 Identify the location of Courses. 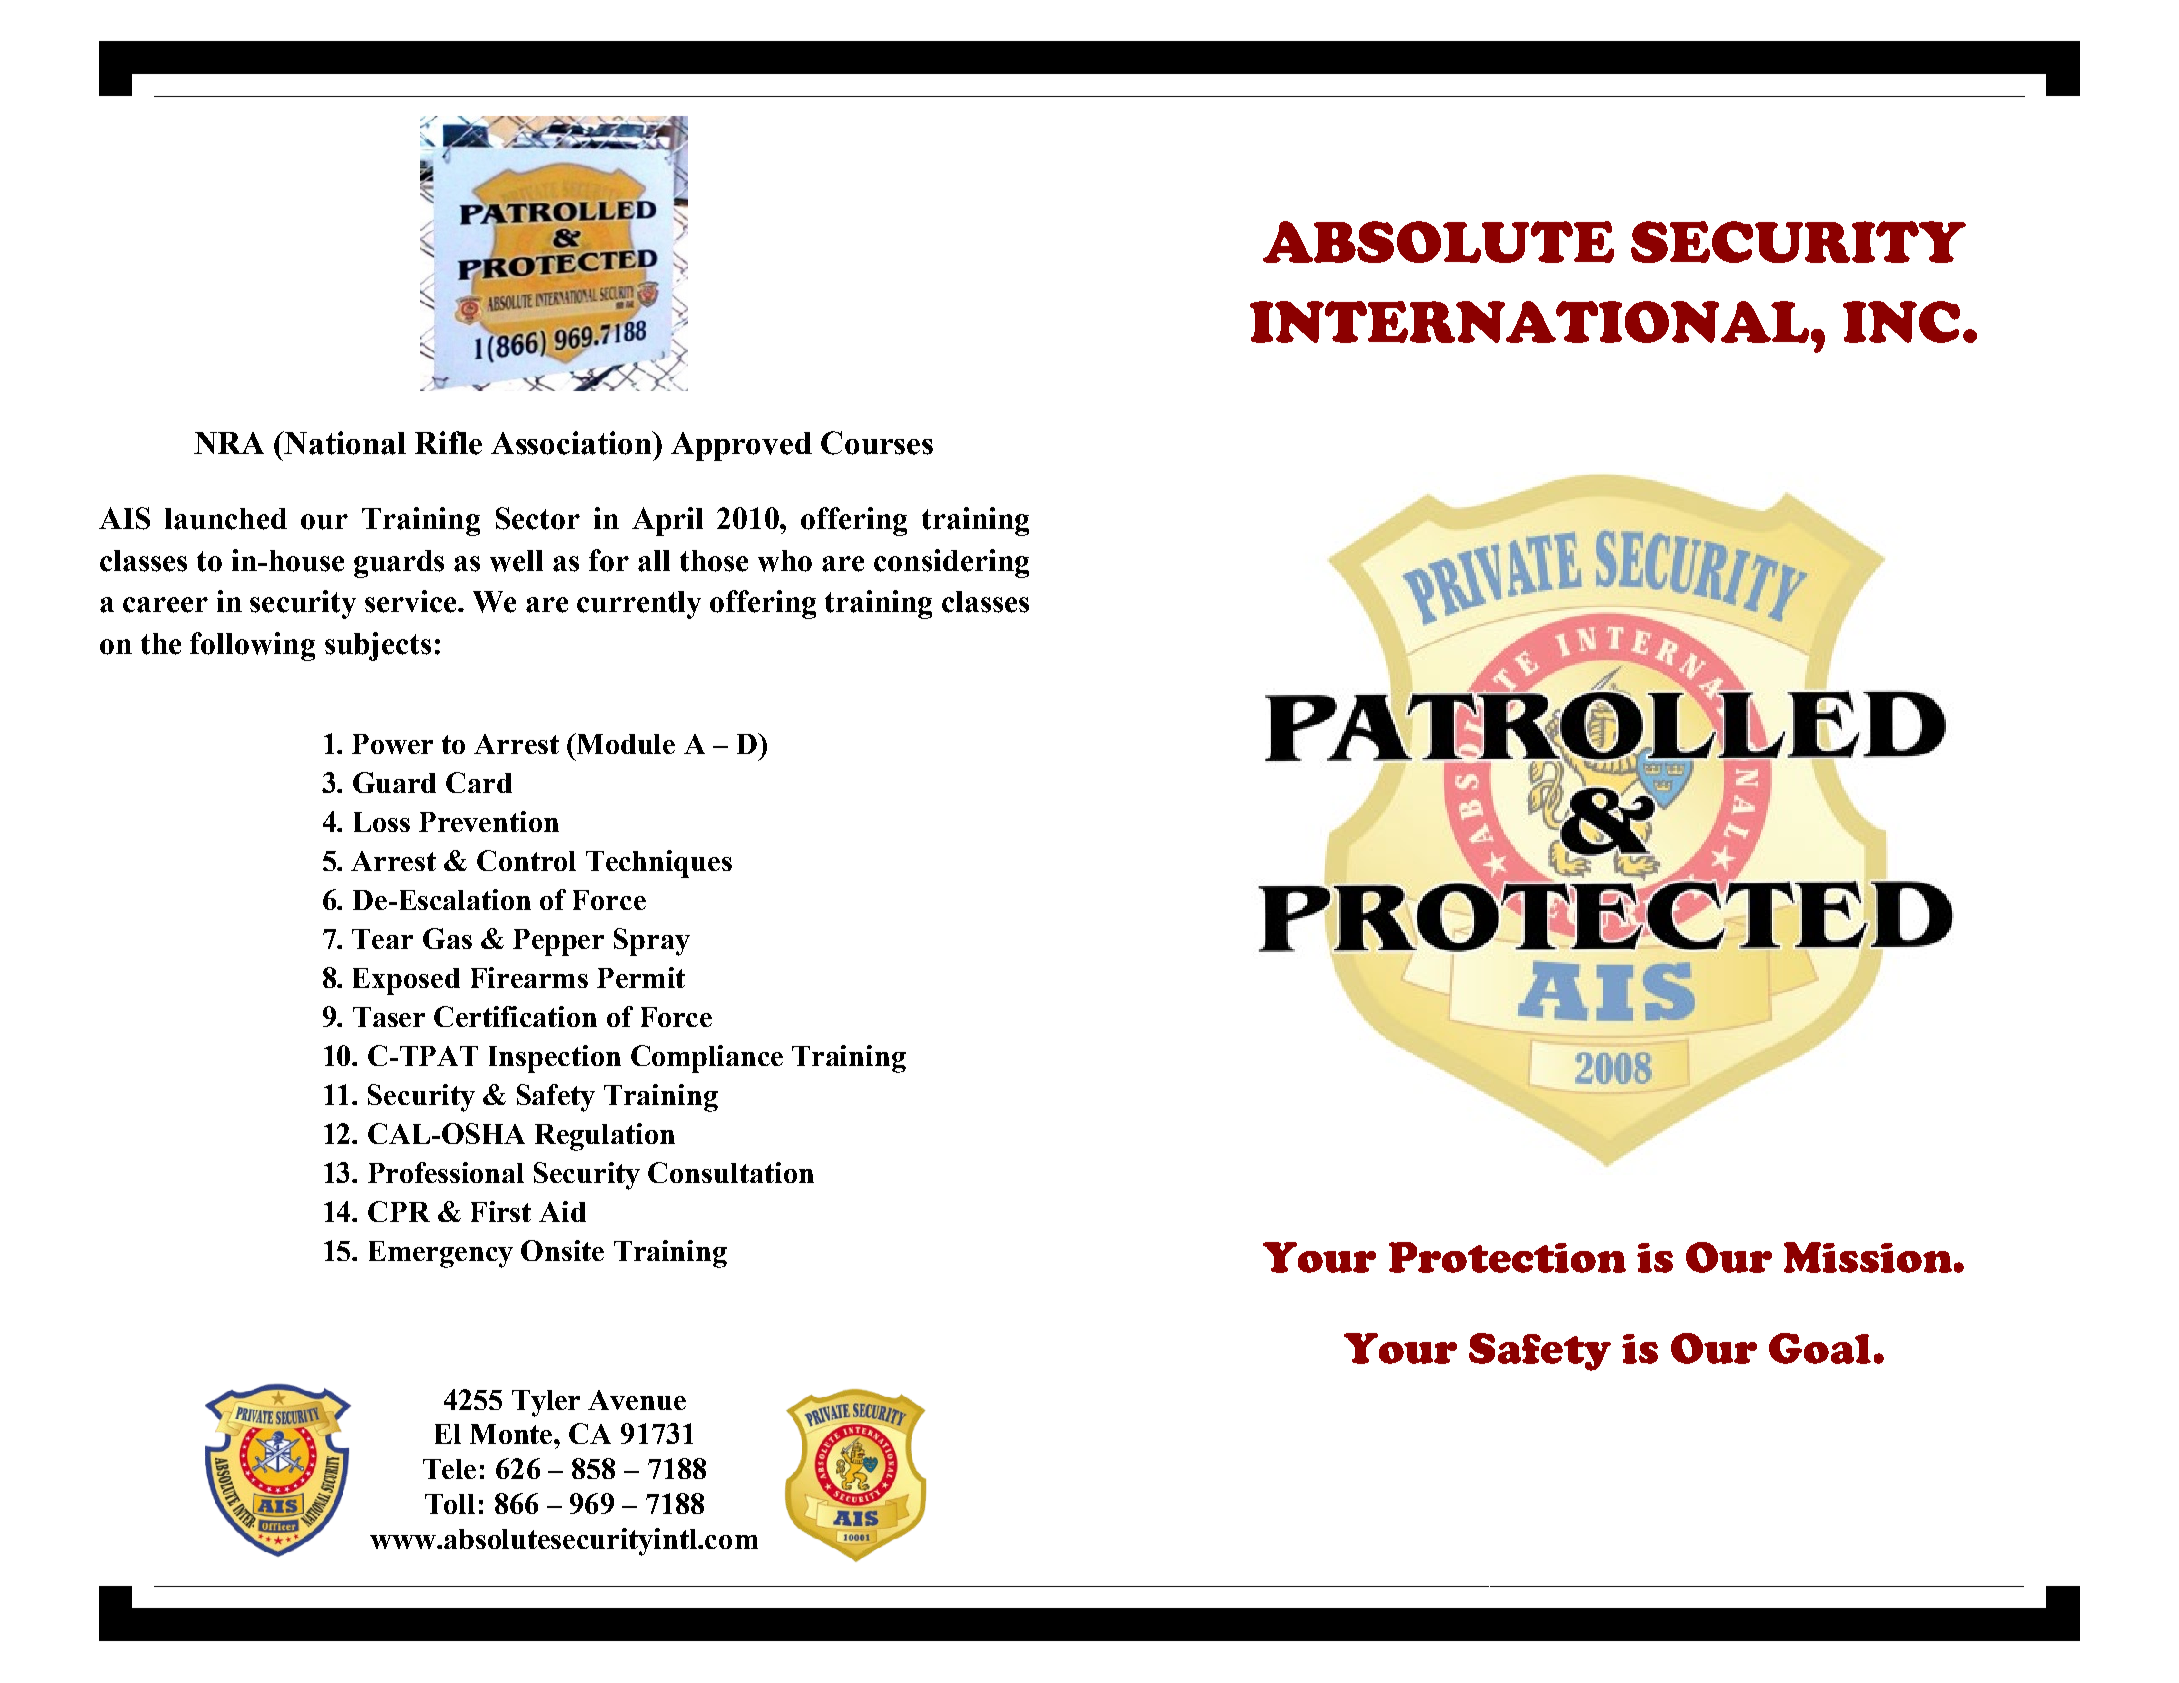
(877, 443).
